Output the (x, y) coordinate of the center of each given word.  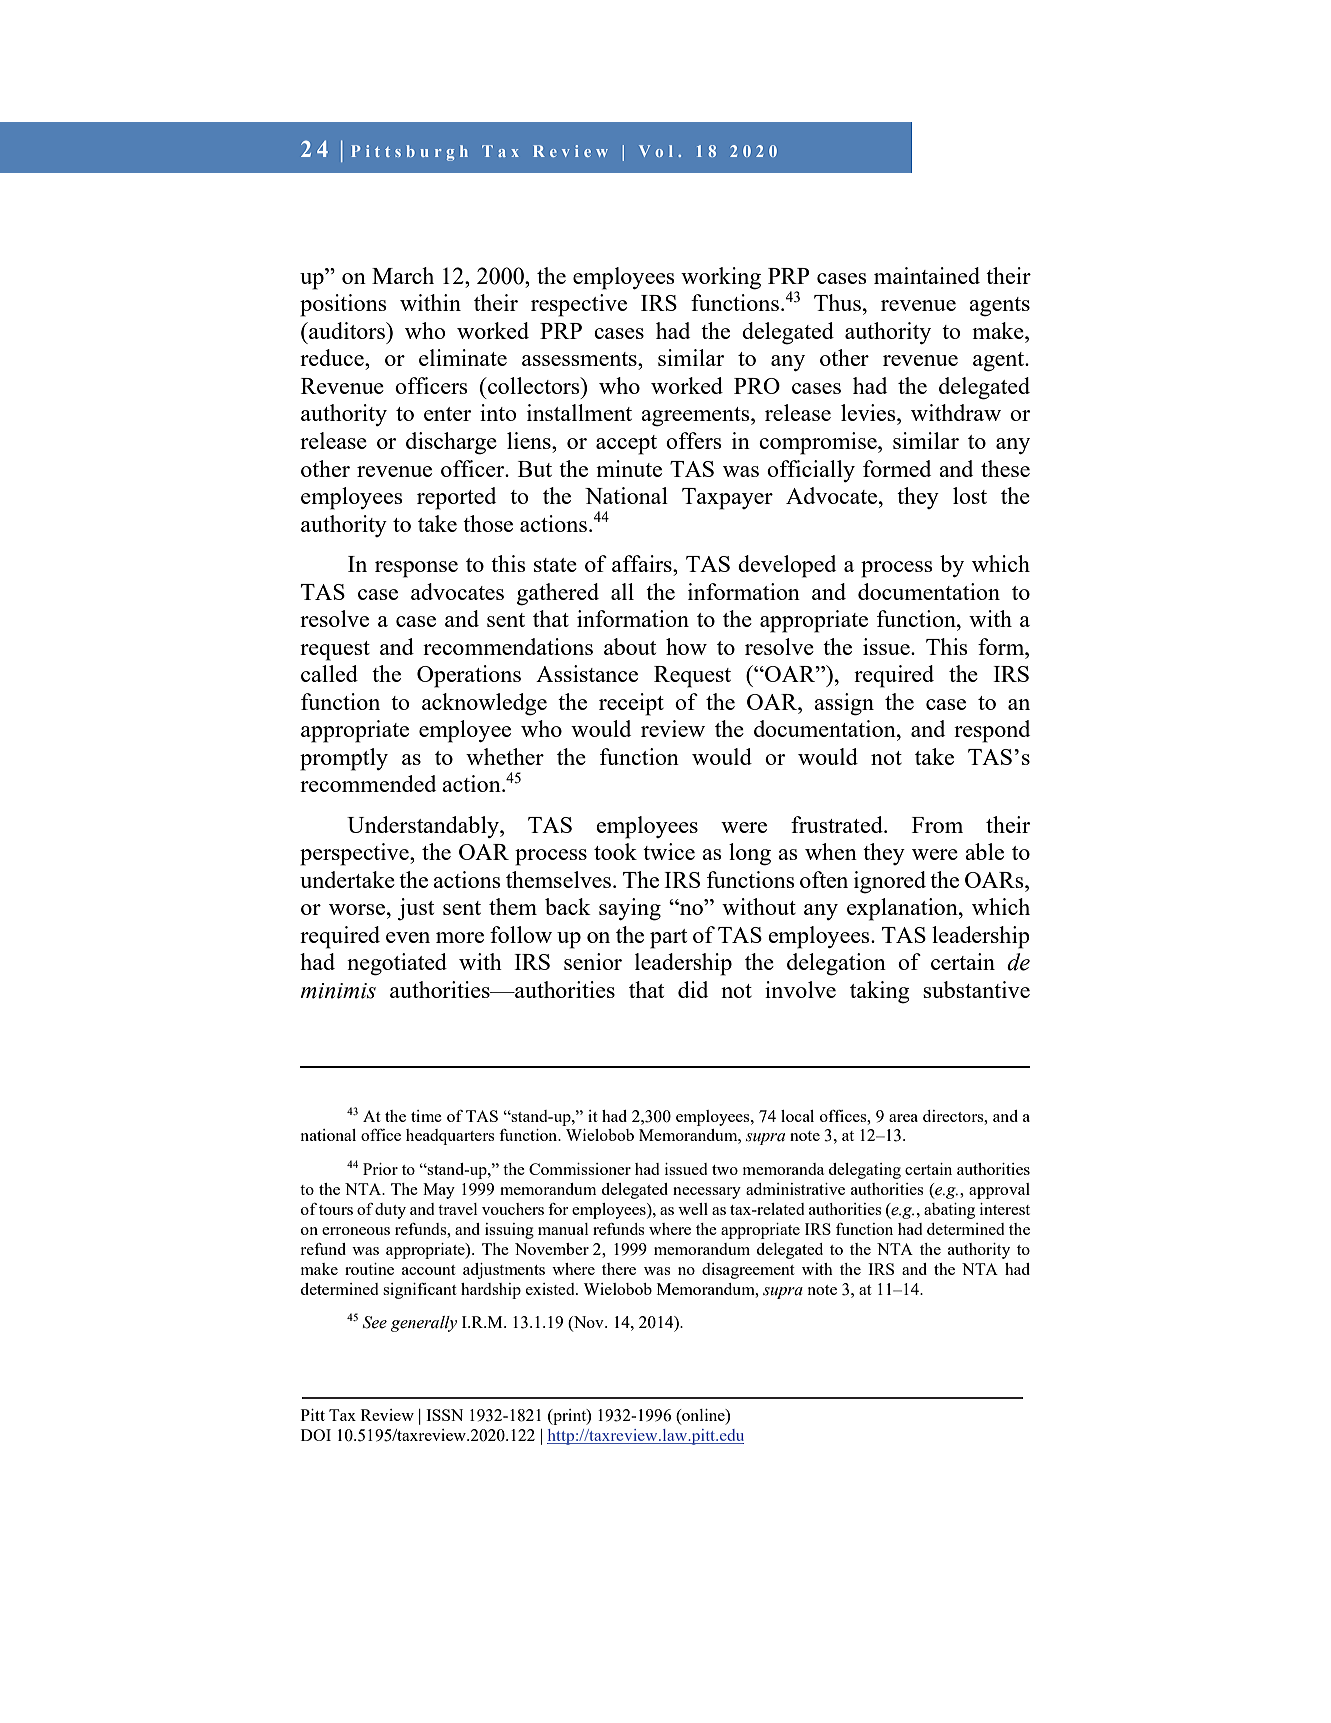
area (903, 1118)
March (403, 275)
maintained (927, 275)
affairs (643, 563)
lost (970, 495)
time (426, 1116)
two (725, 1170)
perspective (355, 854)
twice (669, 851)
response (416, 569)
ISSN (444, 1415)
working (721, 278)
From (937, 825)
